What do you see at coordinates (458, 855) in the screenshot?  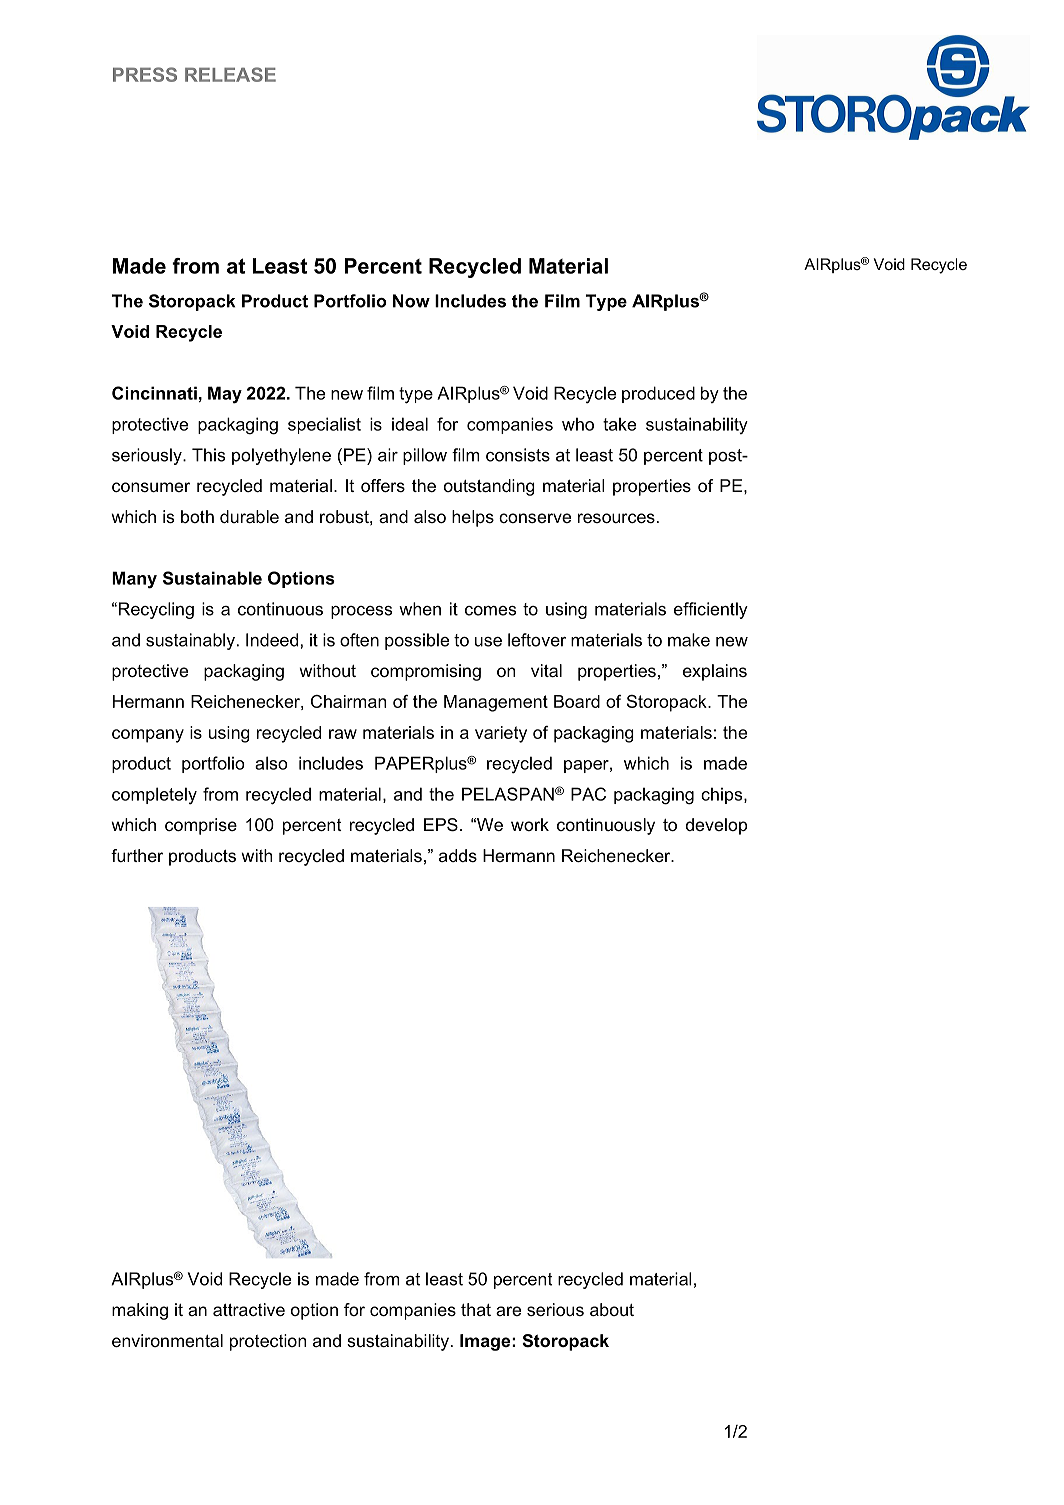 I see `adds` at bounding box center [458, 855].
